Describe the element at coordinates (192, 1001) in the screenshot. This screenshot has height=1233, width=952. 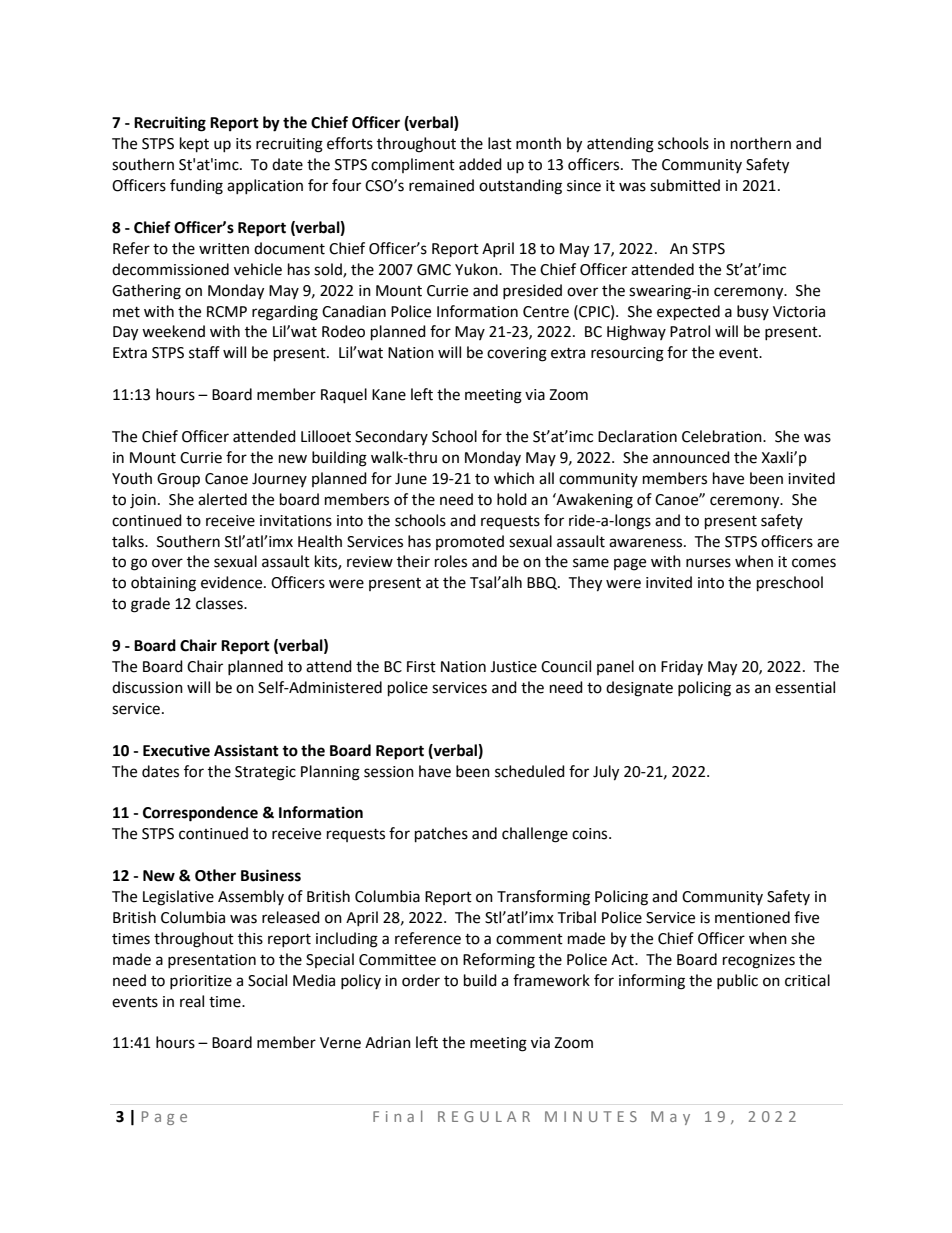
I see `real` at that location.
